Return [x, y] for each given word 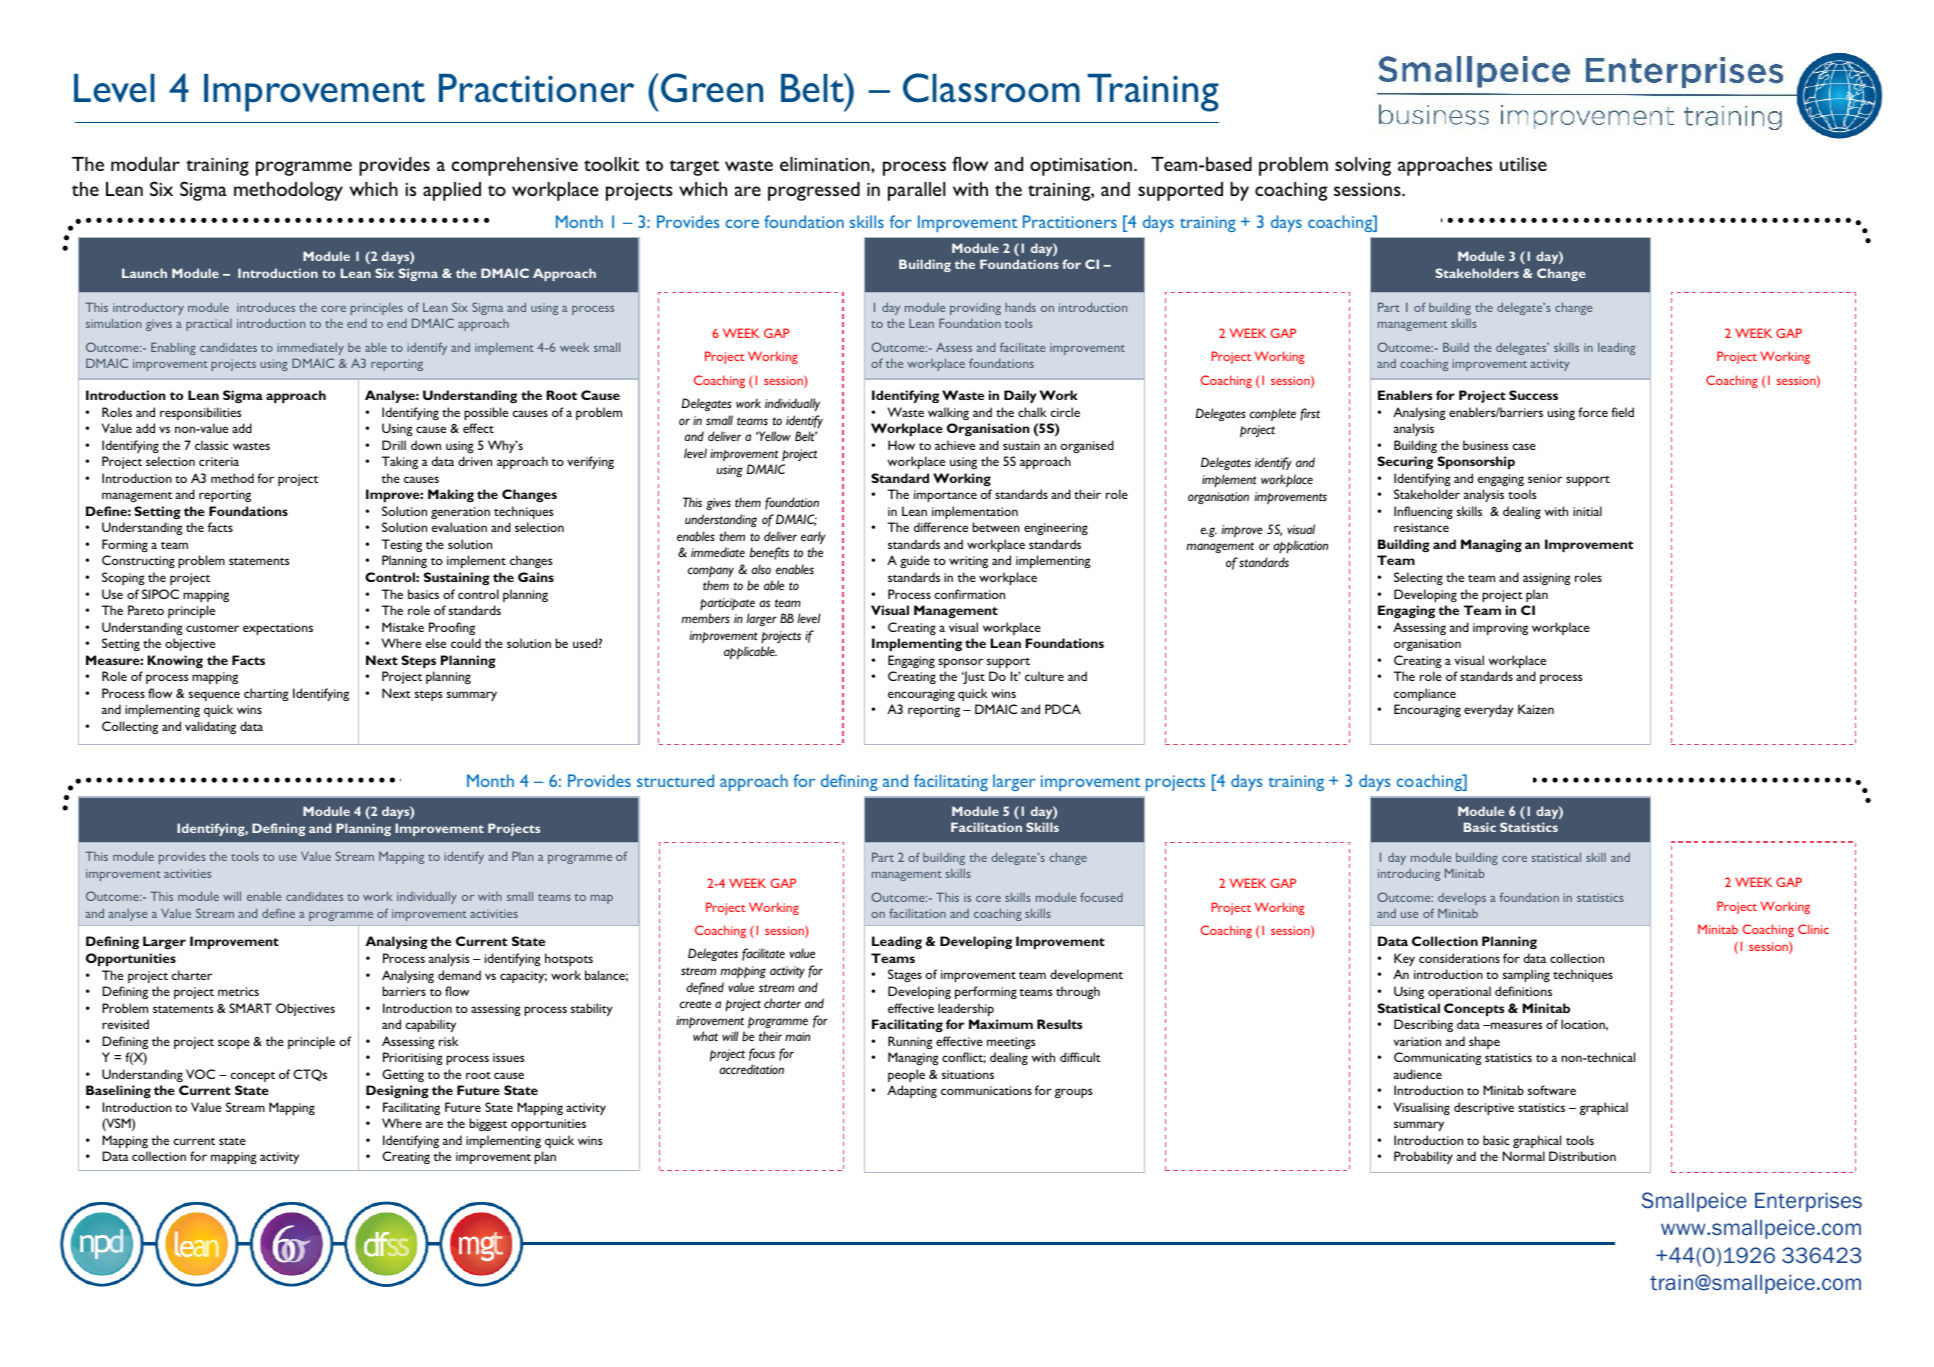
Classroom [991, 88]
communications [986, 1090]
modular [145, 164]
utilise [1523, 164]
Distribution [1582, 1156]
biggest [488, 1124]
